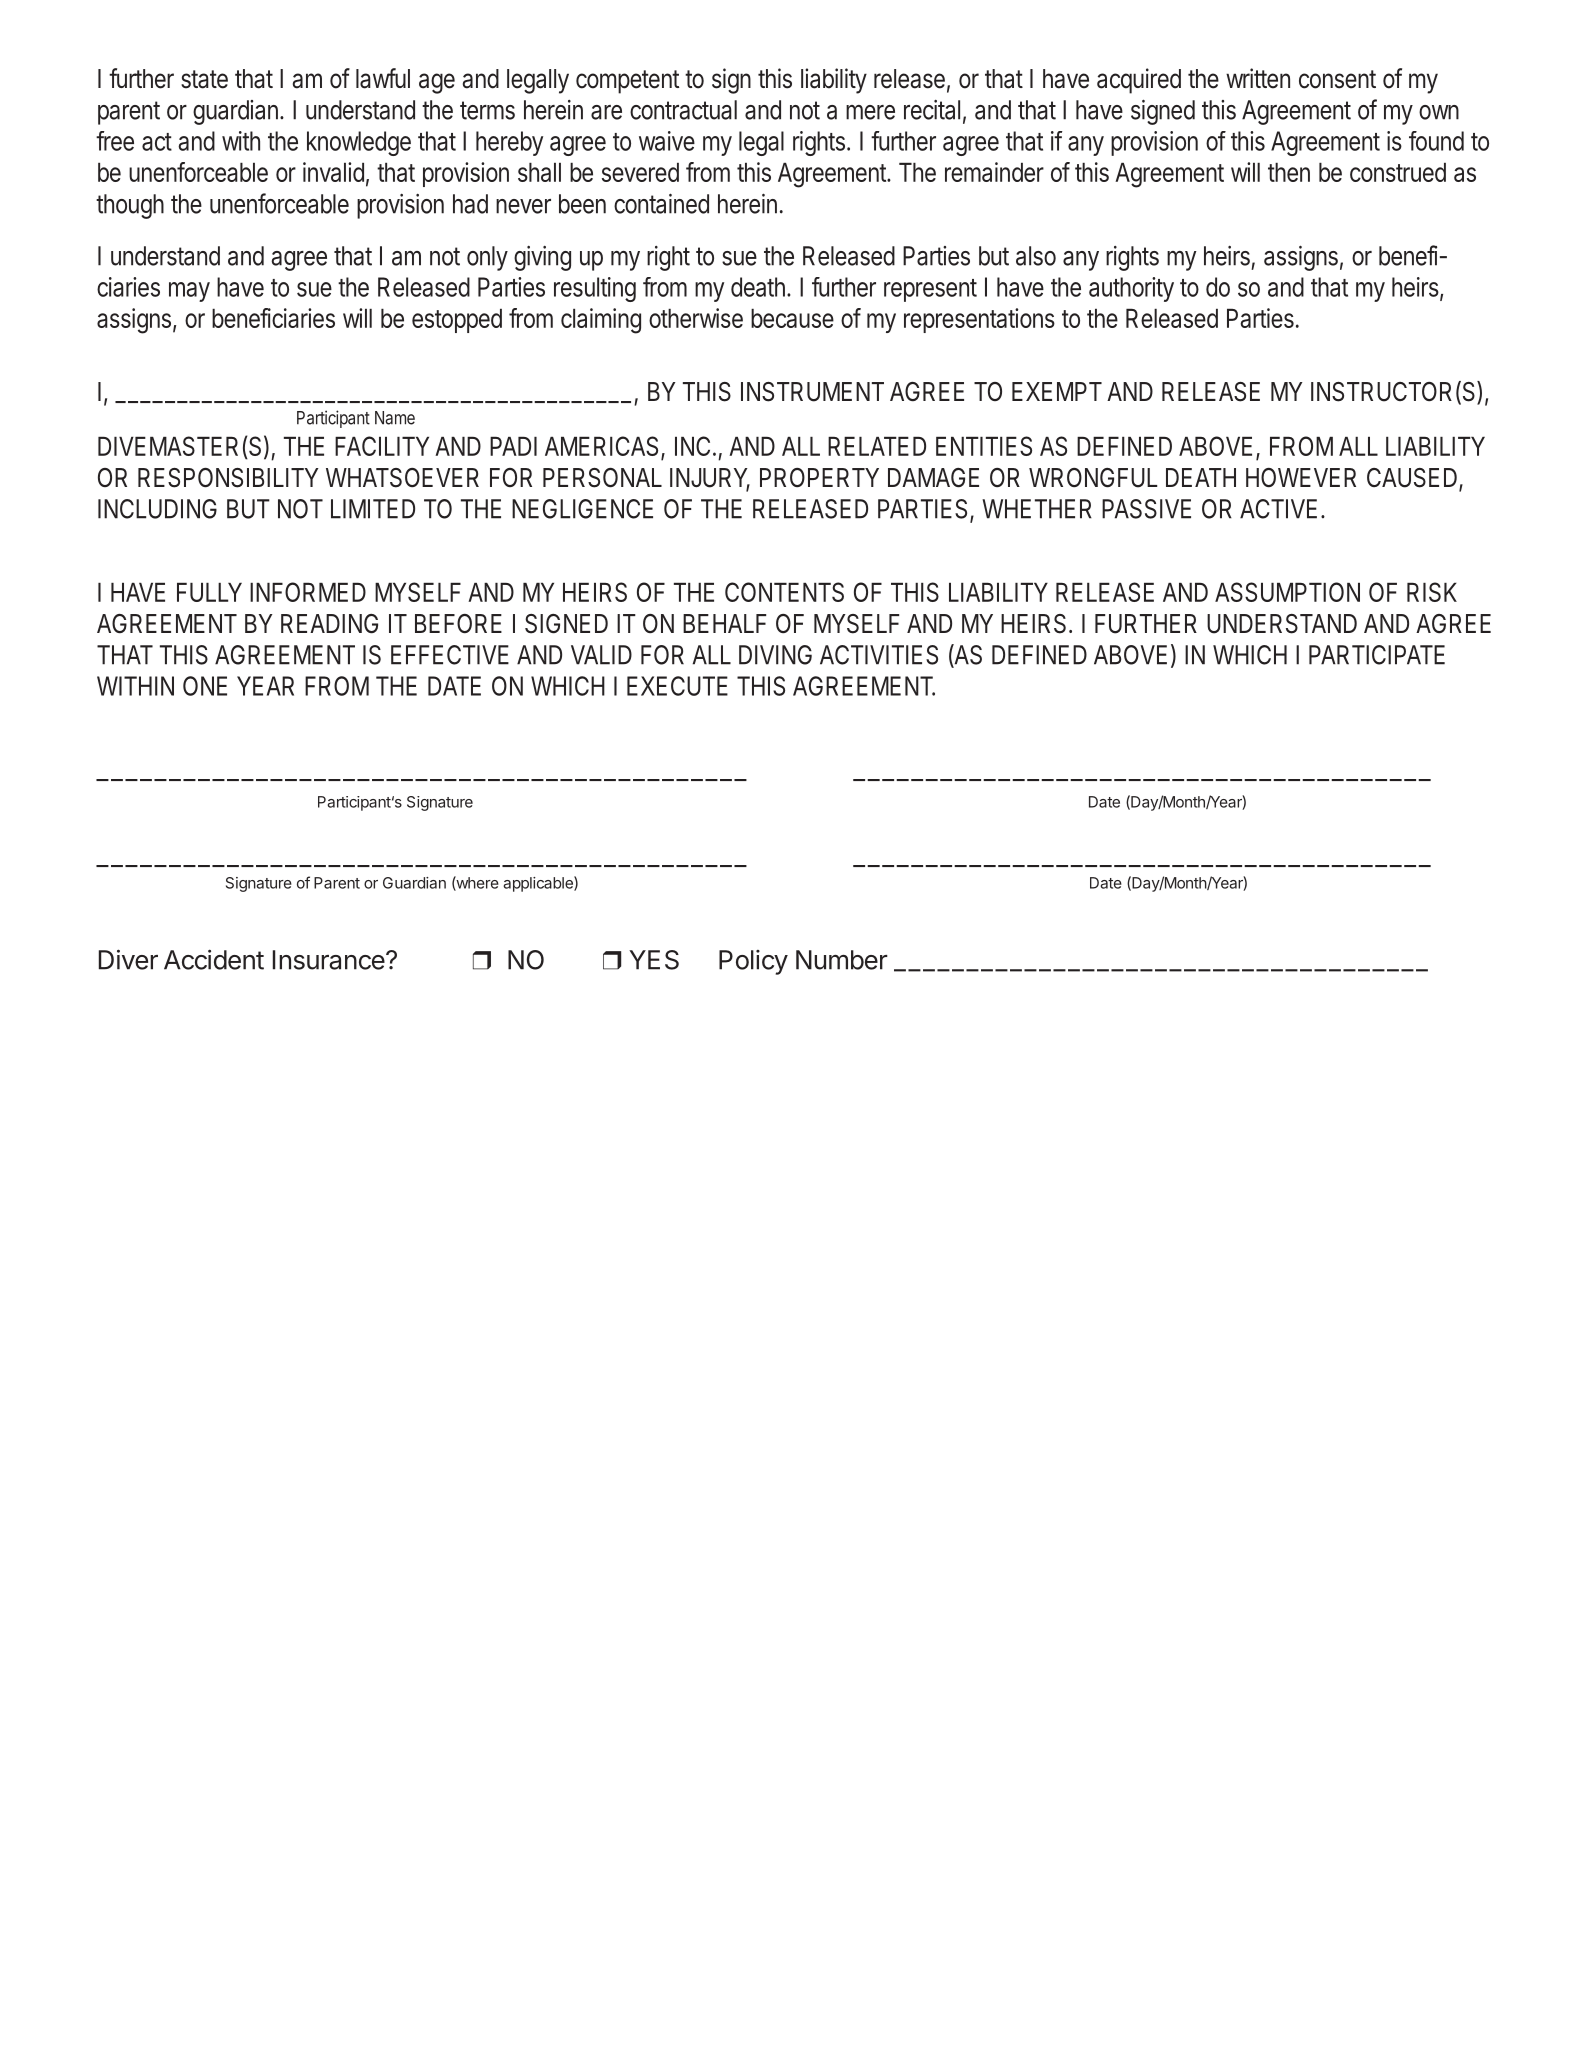 The height and width of the screenshot is (2065, 1596). What do you see at coordinates (677, 686) in the screenshot?
I see `EXECUTE` at bounding box center [677, 686].
